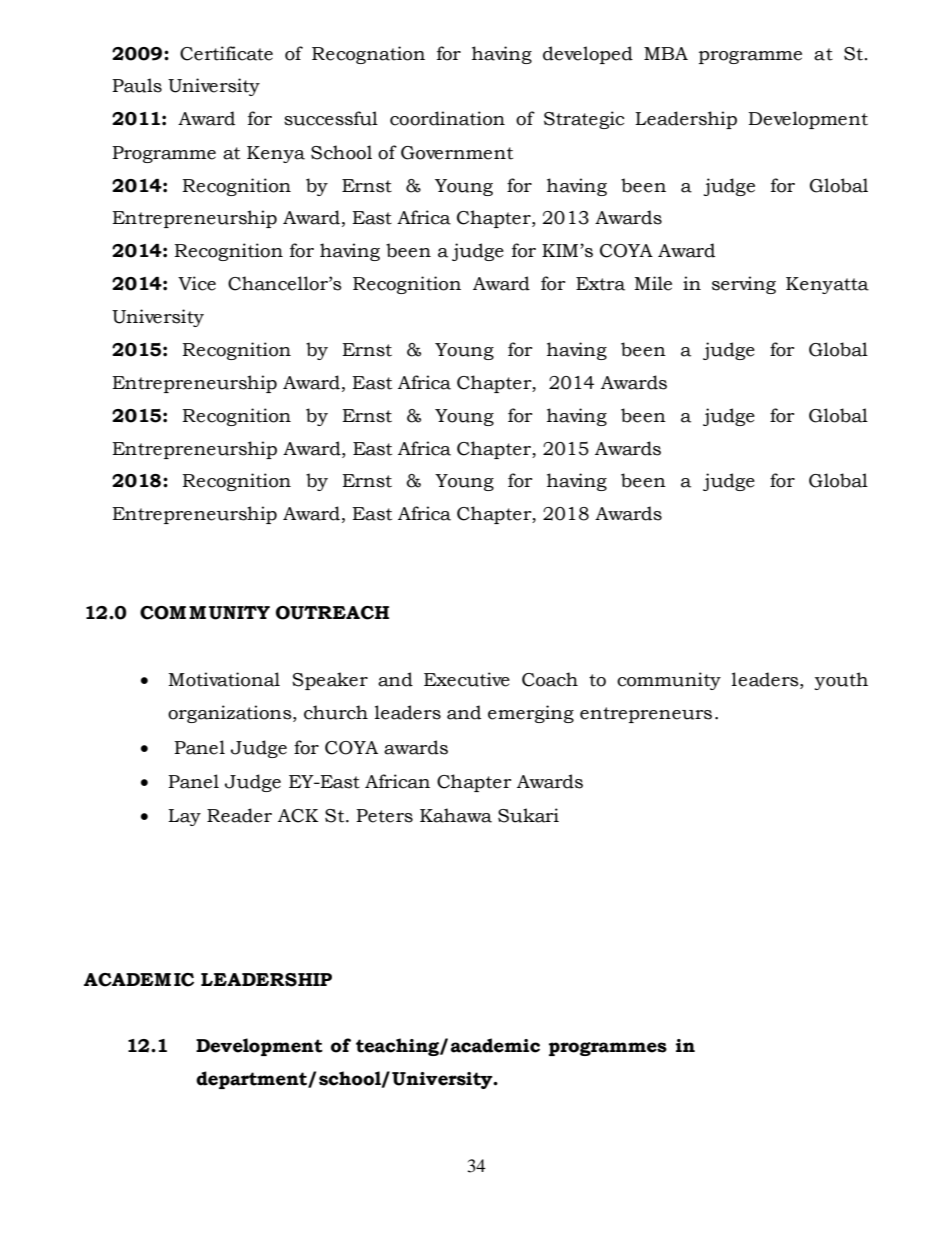 This screenshot has height=1233, width=952. Describe the element at coordinates (457, 153) in the screenshot. I see `Government` at that location.
